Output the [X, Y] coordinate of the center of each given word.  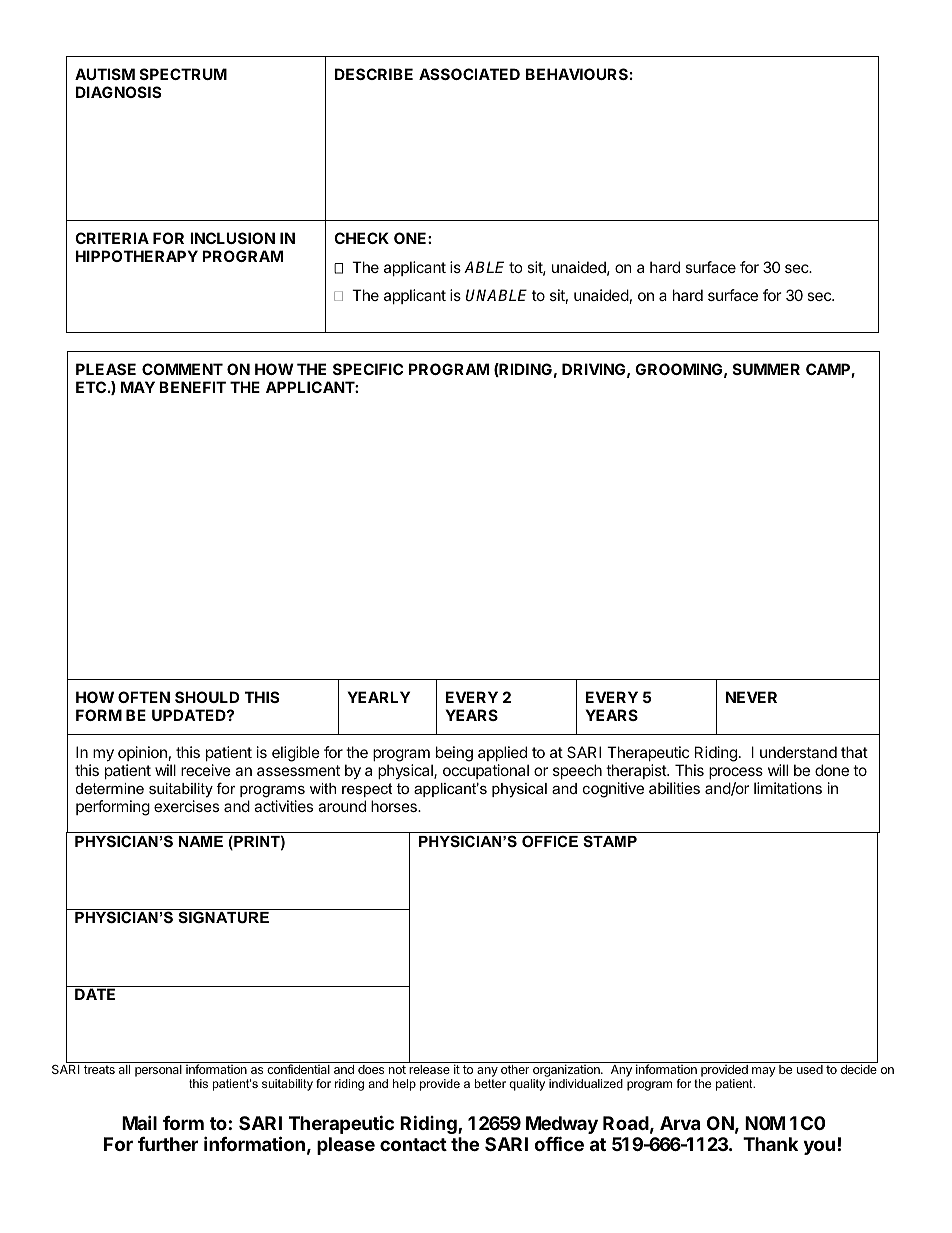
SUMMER [766, 369]
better [490, 1083]
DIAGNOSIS [118, 92]
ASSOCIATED [469, 74]
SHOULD [207, 697]
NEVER [751, 697]
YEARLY [379, 697]
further [168, 1144]
